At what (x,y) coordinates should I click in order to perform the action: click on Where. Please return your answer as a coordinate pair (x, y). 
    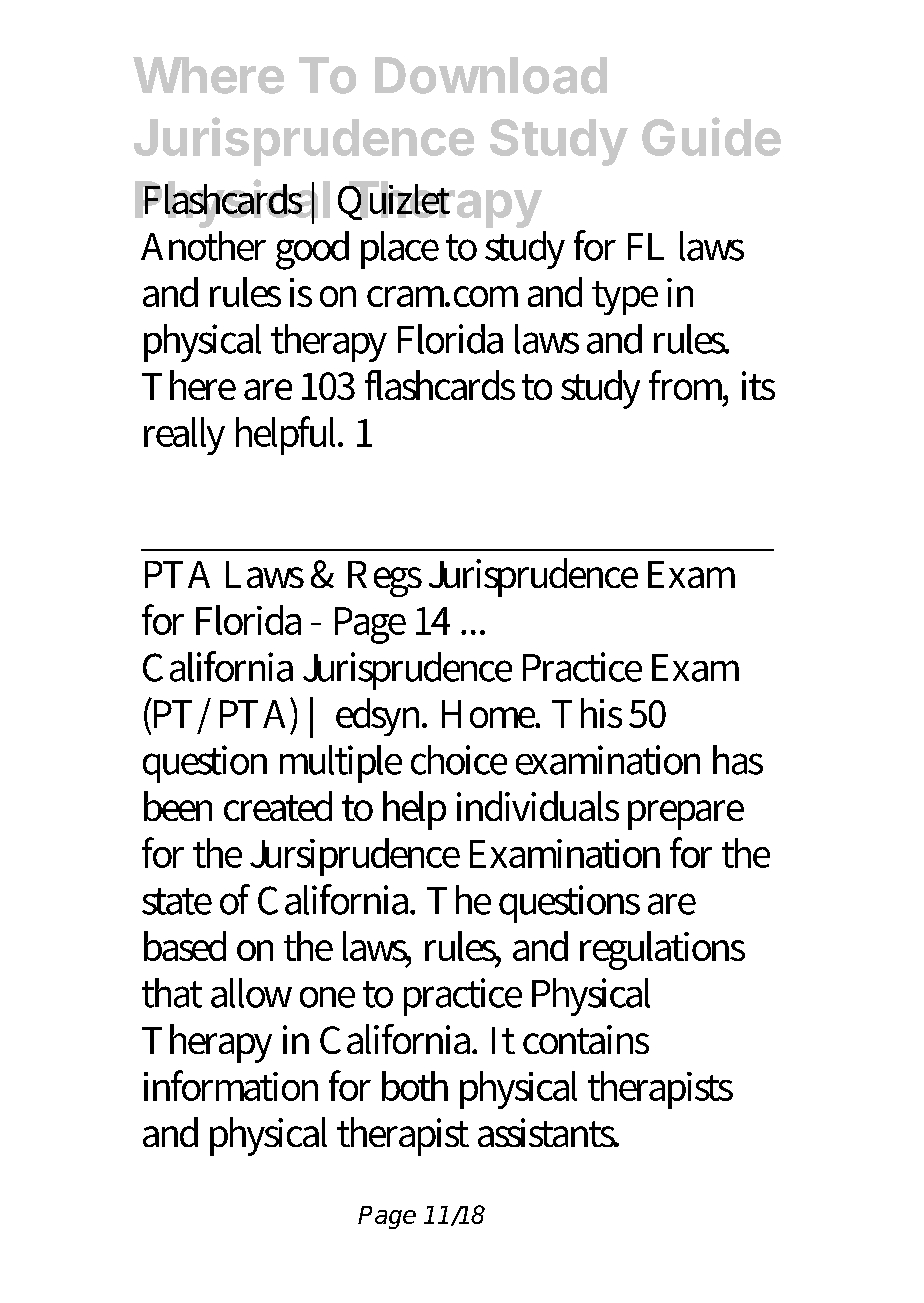
    Looking at the image, I should click on (208, 75).
